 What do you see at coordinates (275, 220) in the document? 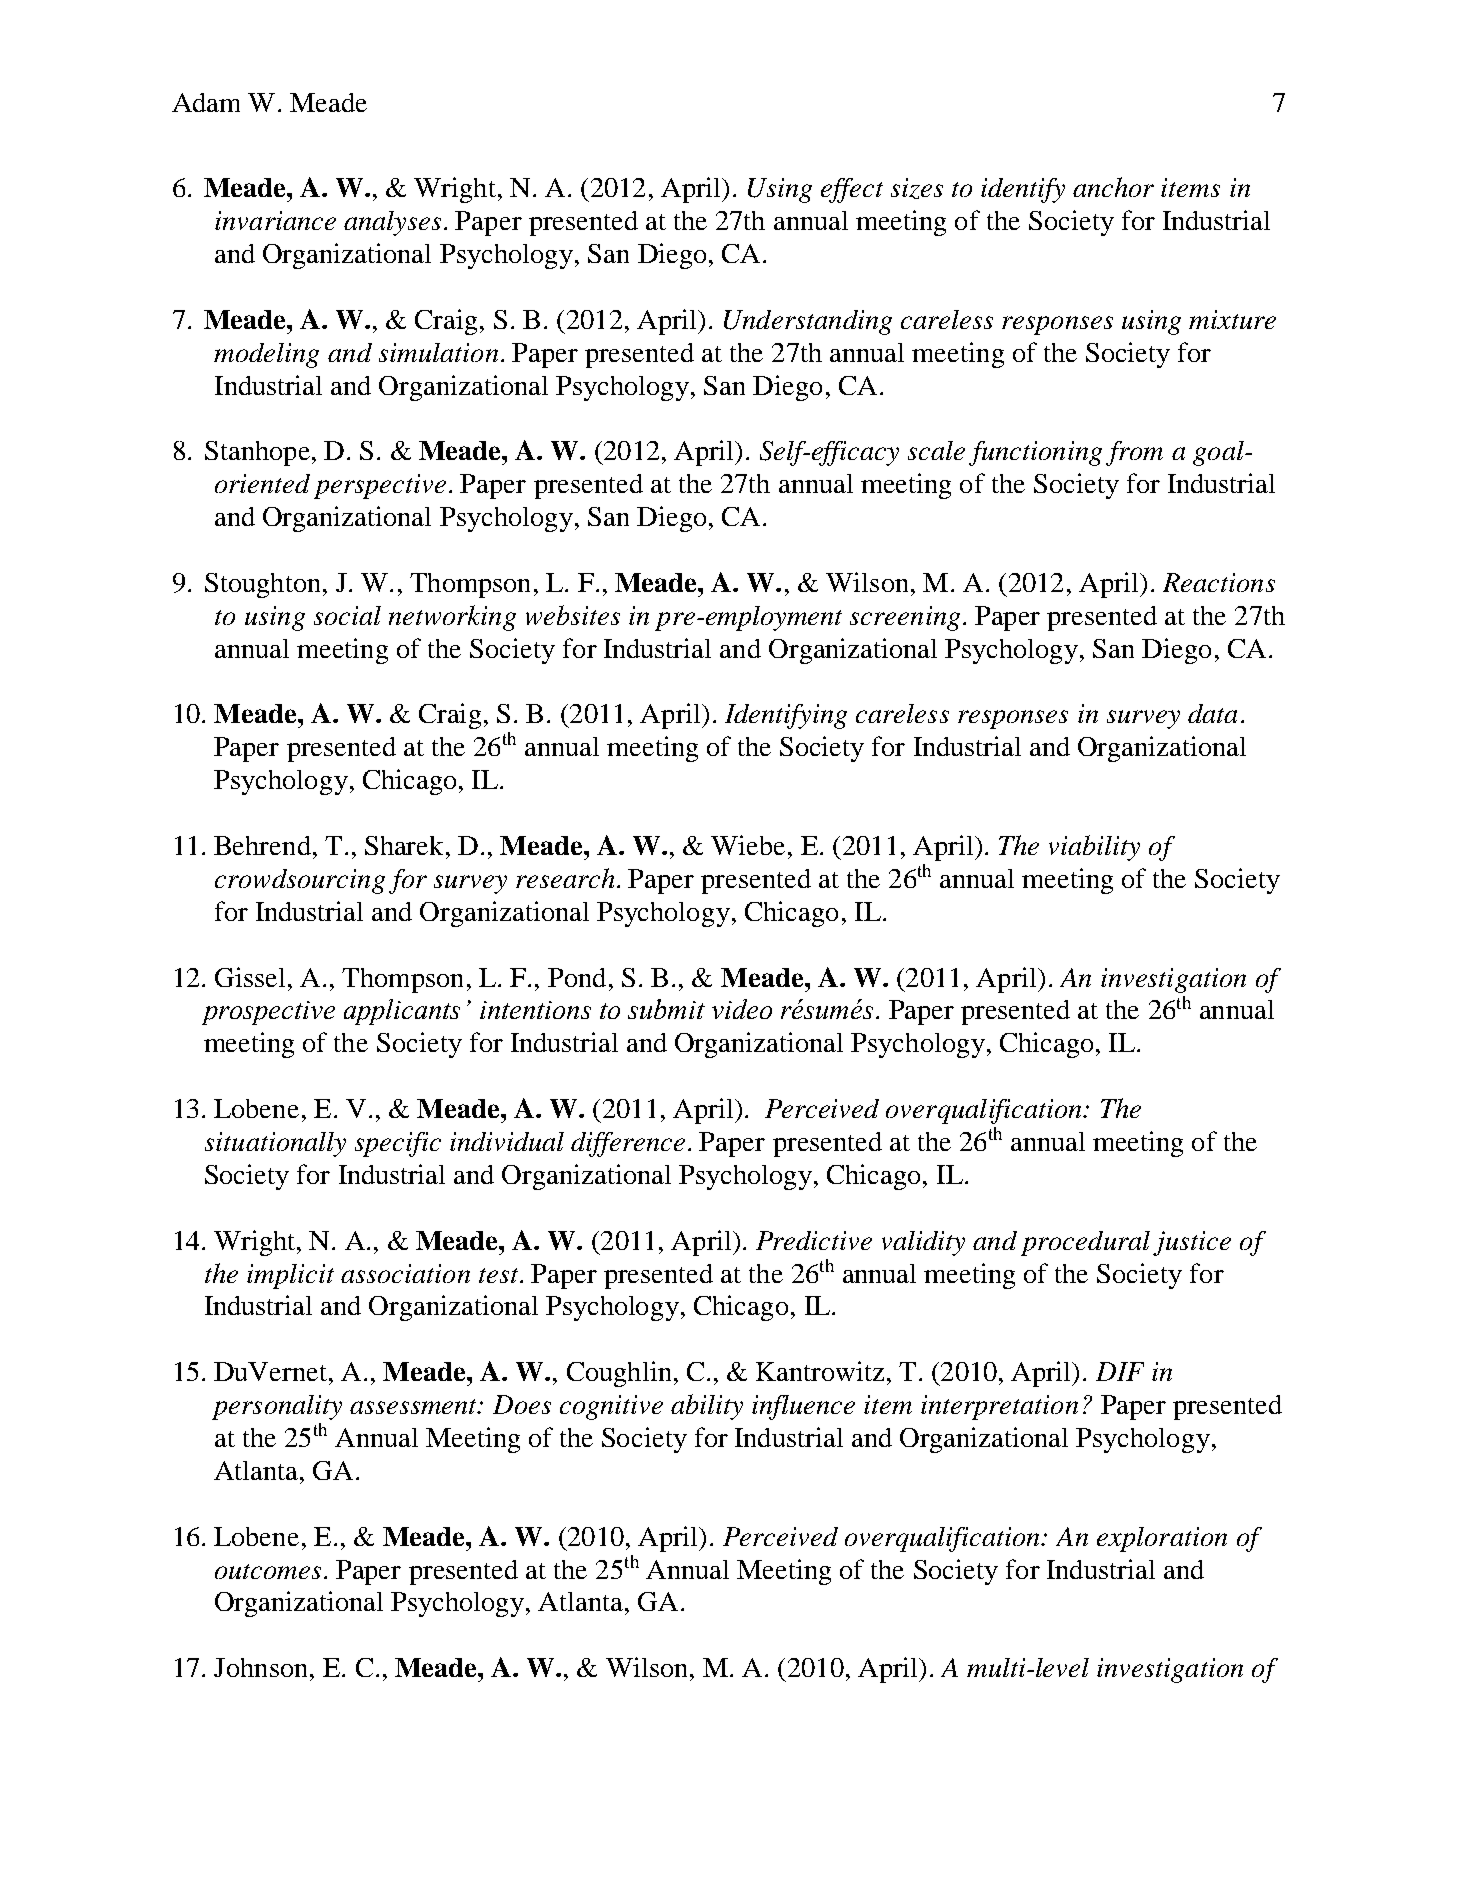
I see `invariance` at bounding box center [275, 220].
